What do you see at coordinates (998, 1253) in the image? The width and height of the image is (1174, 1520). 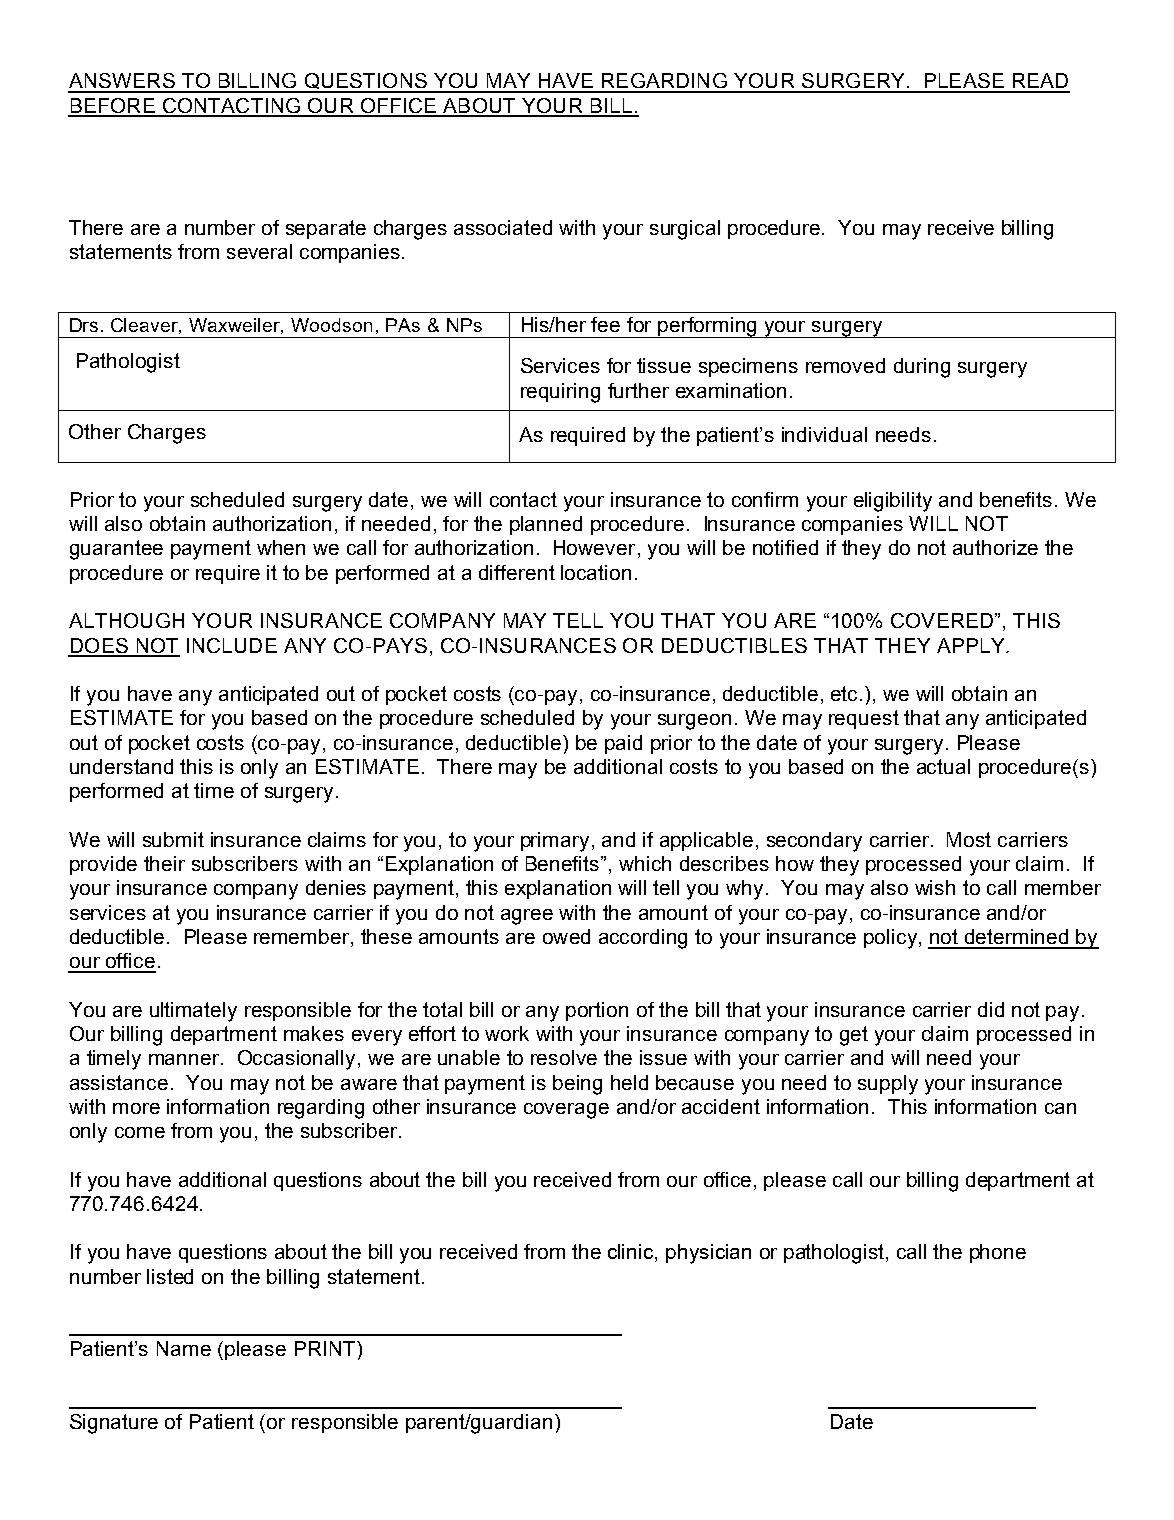 I see `phone` at bounding box center [998, 1253].
